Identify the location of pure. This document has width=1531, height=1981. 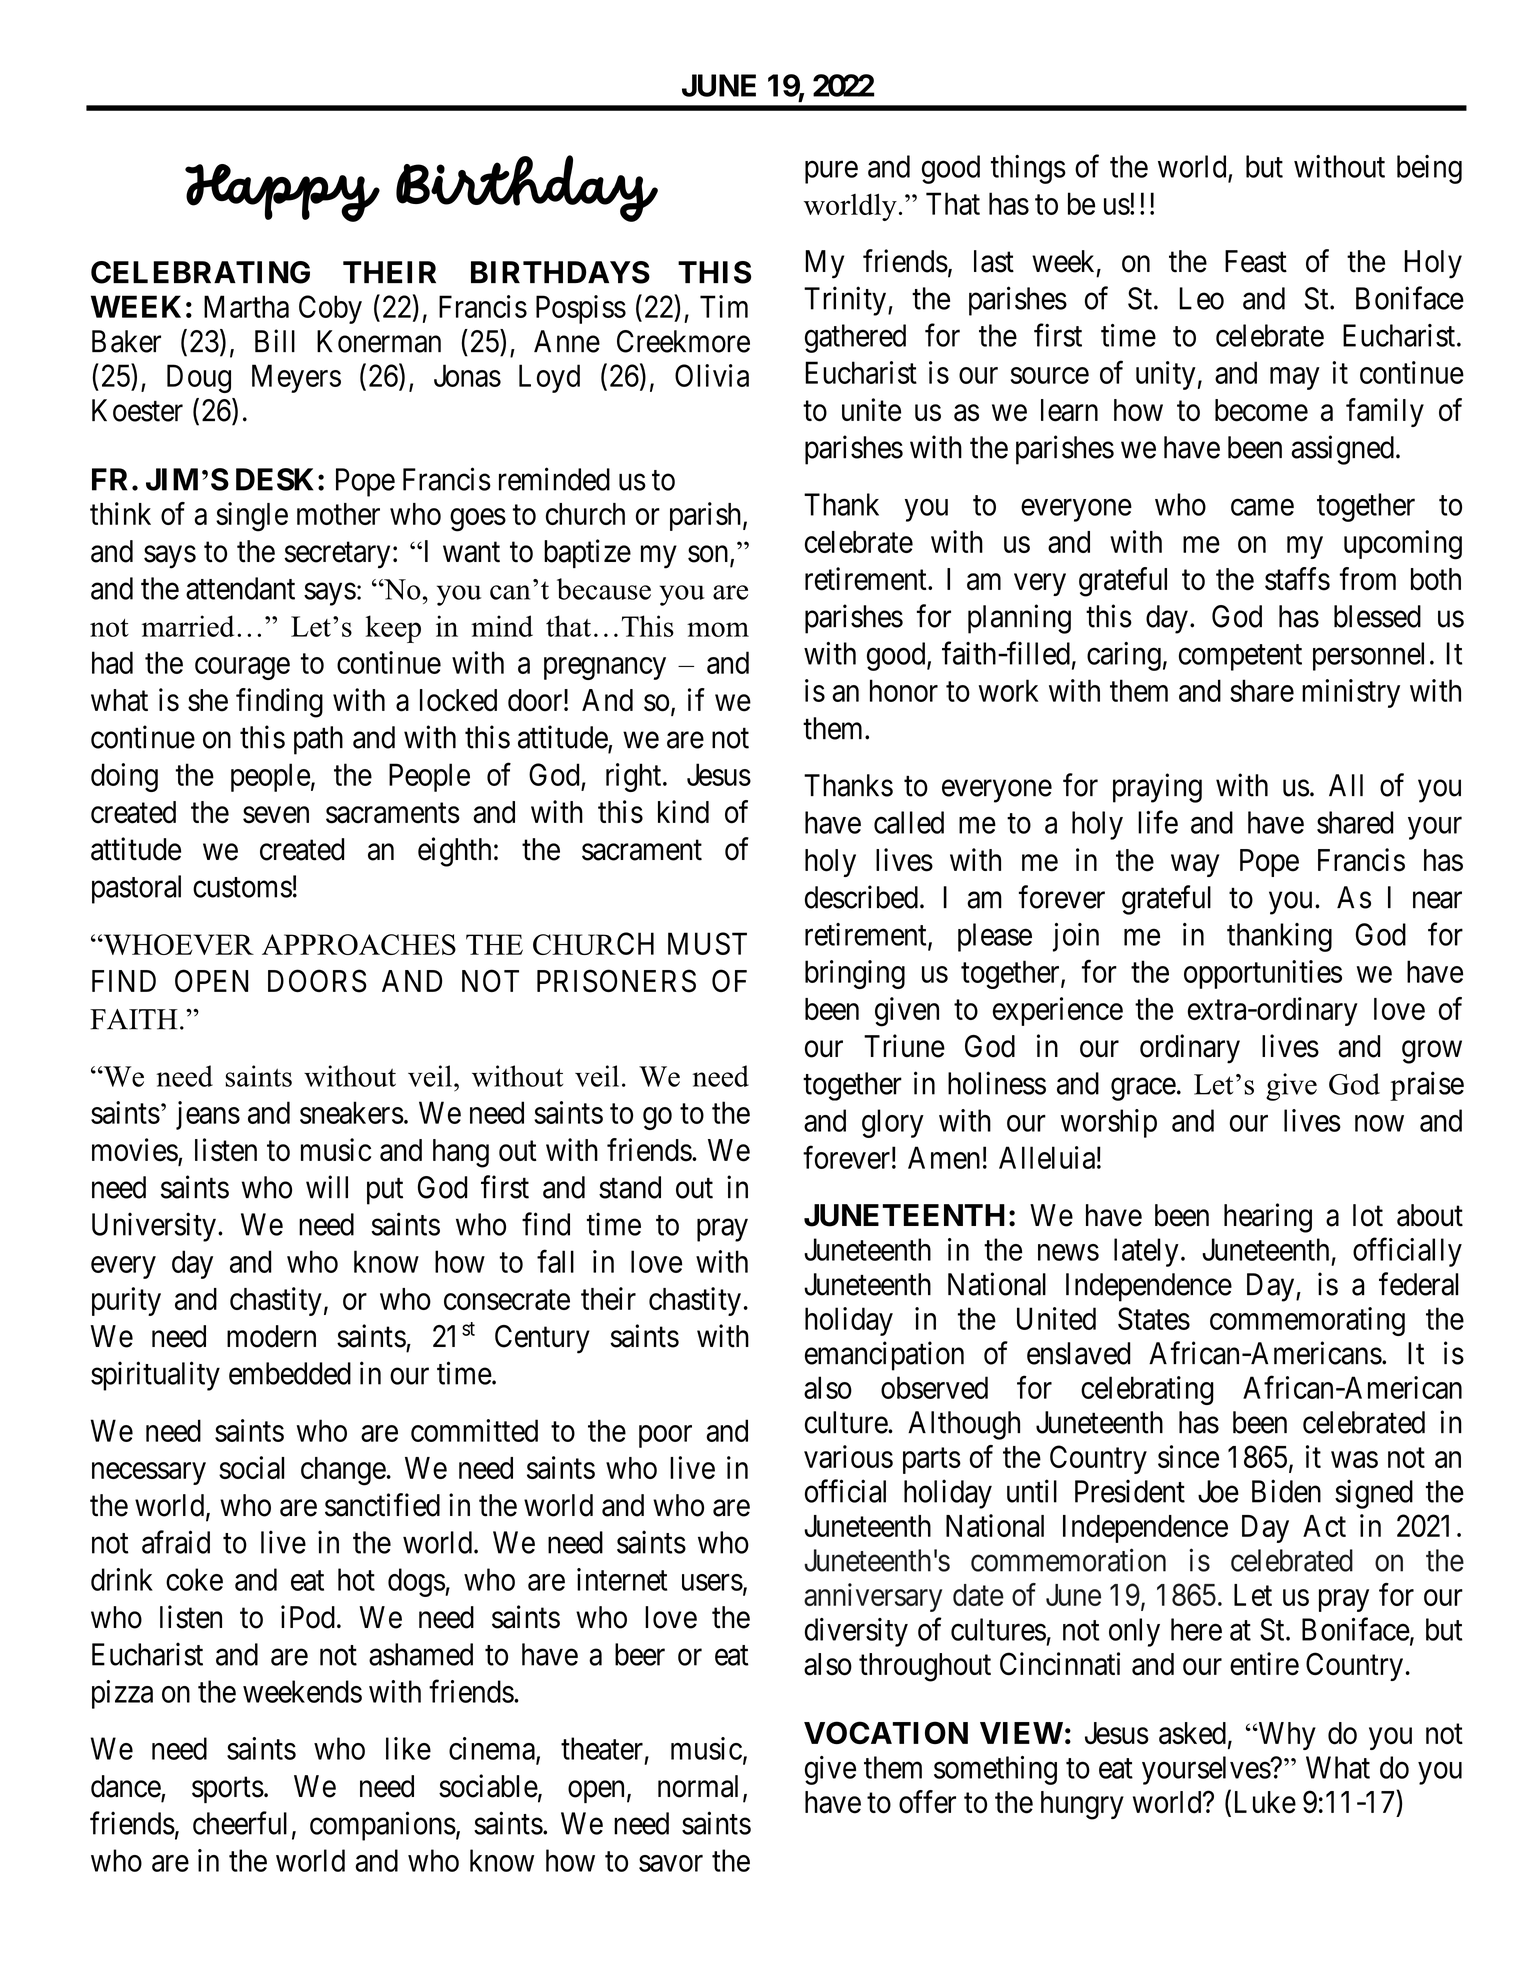
(831, 172).
